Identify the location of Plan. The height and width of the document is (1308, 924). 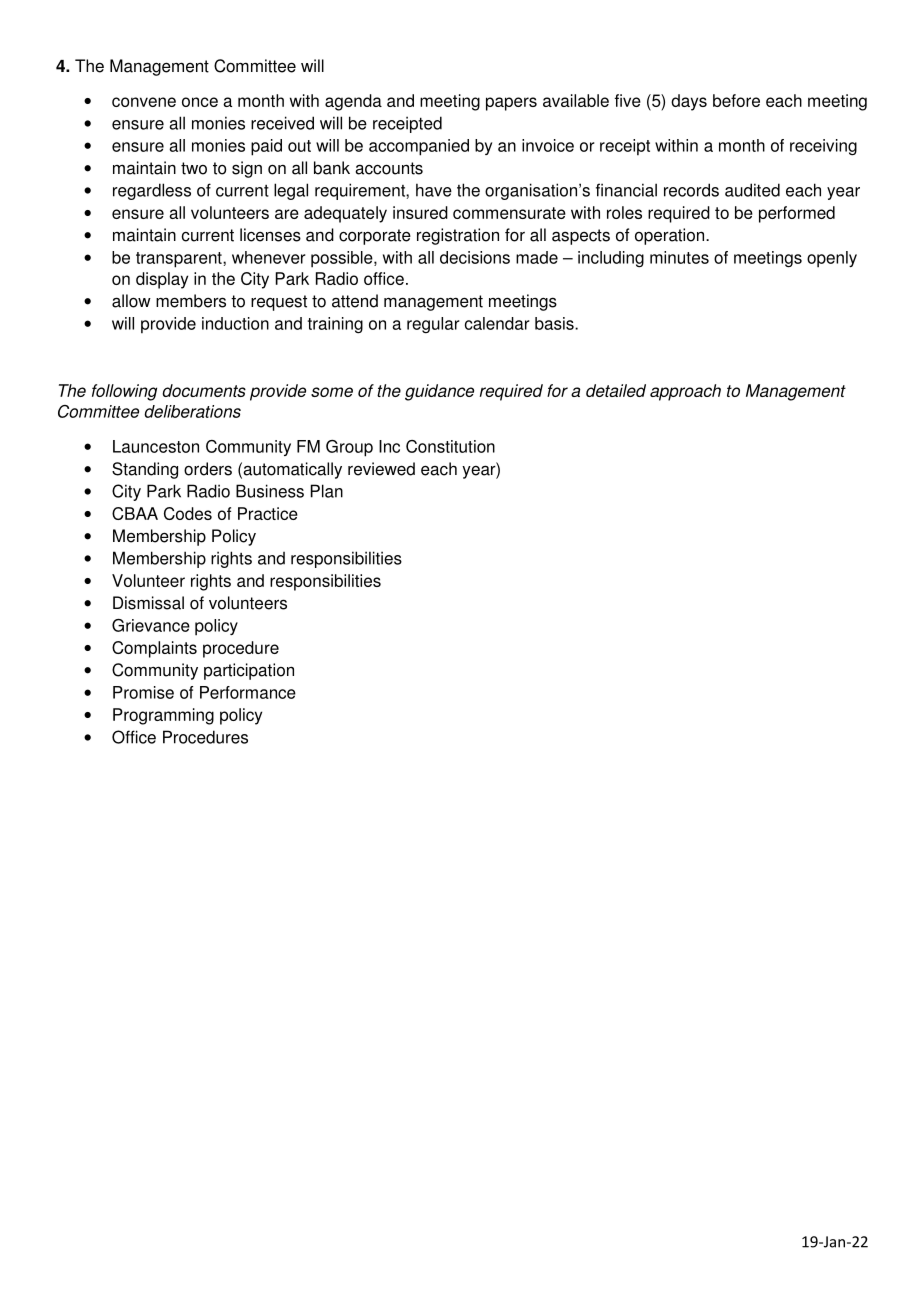
(327, 491).
